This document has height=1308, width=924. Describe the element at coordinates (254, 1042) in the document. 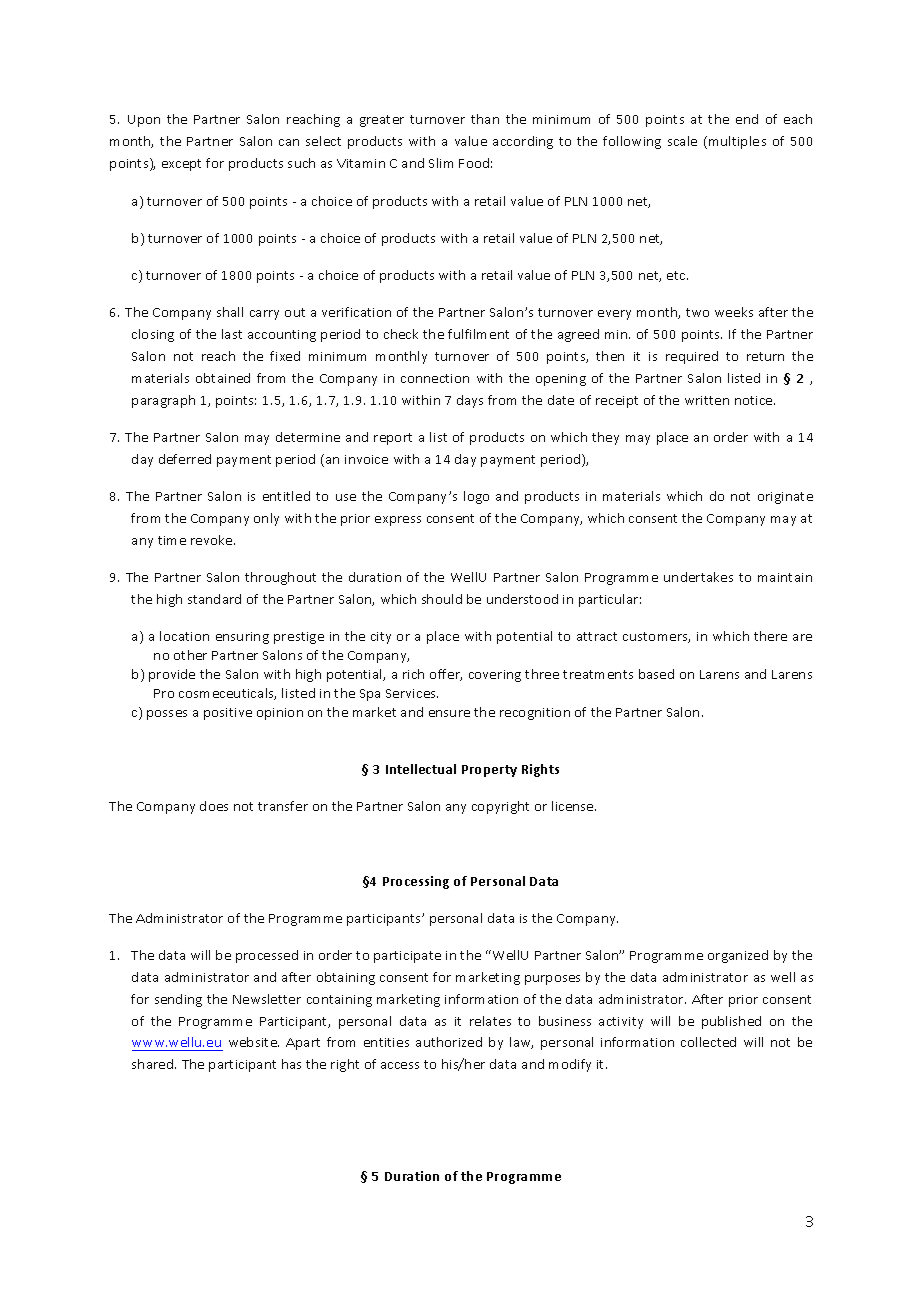

I see `website` at that location.
